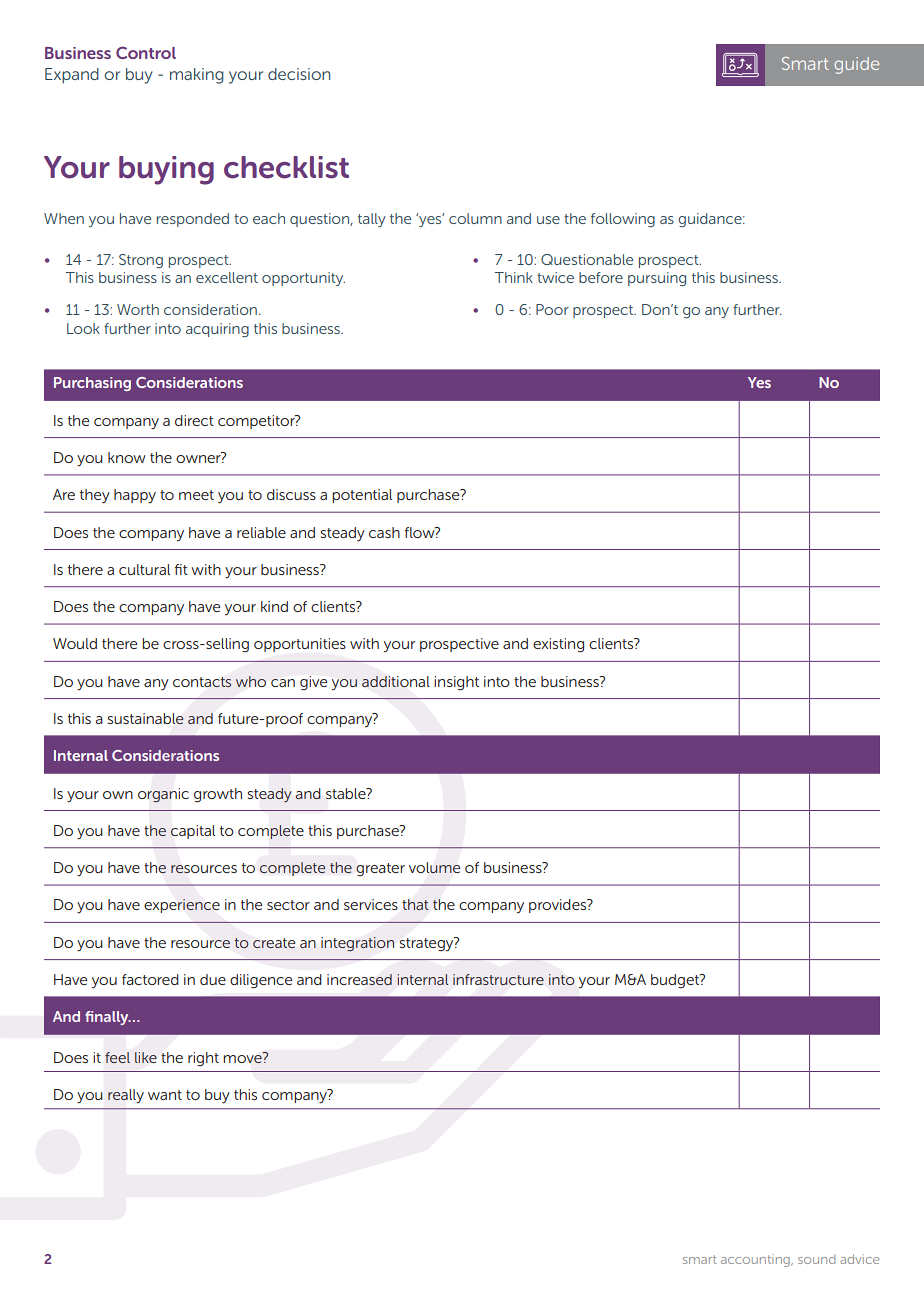 The height and width of the screenshot is (1308, 924). I want to click on volume, so click(434, 867).
